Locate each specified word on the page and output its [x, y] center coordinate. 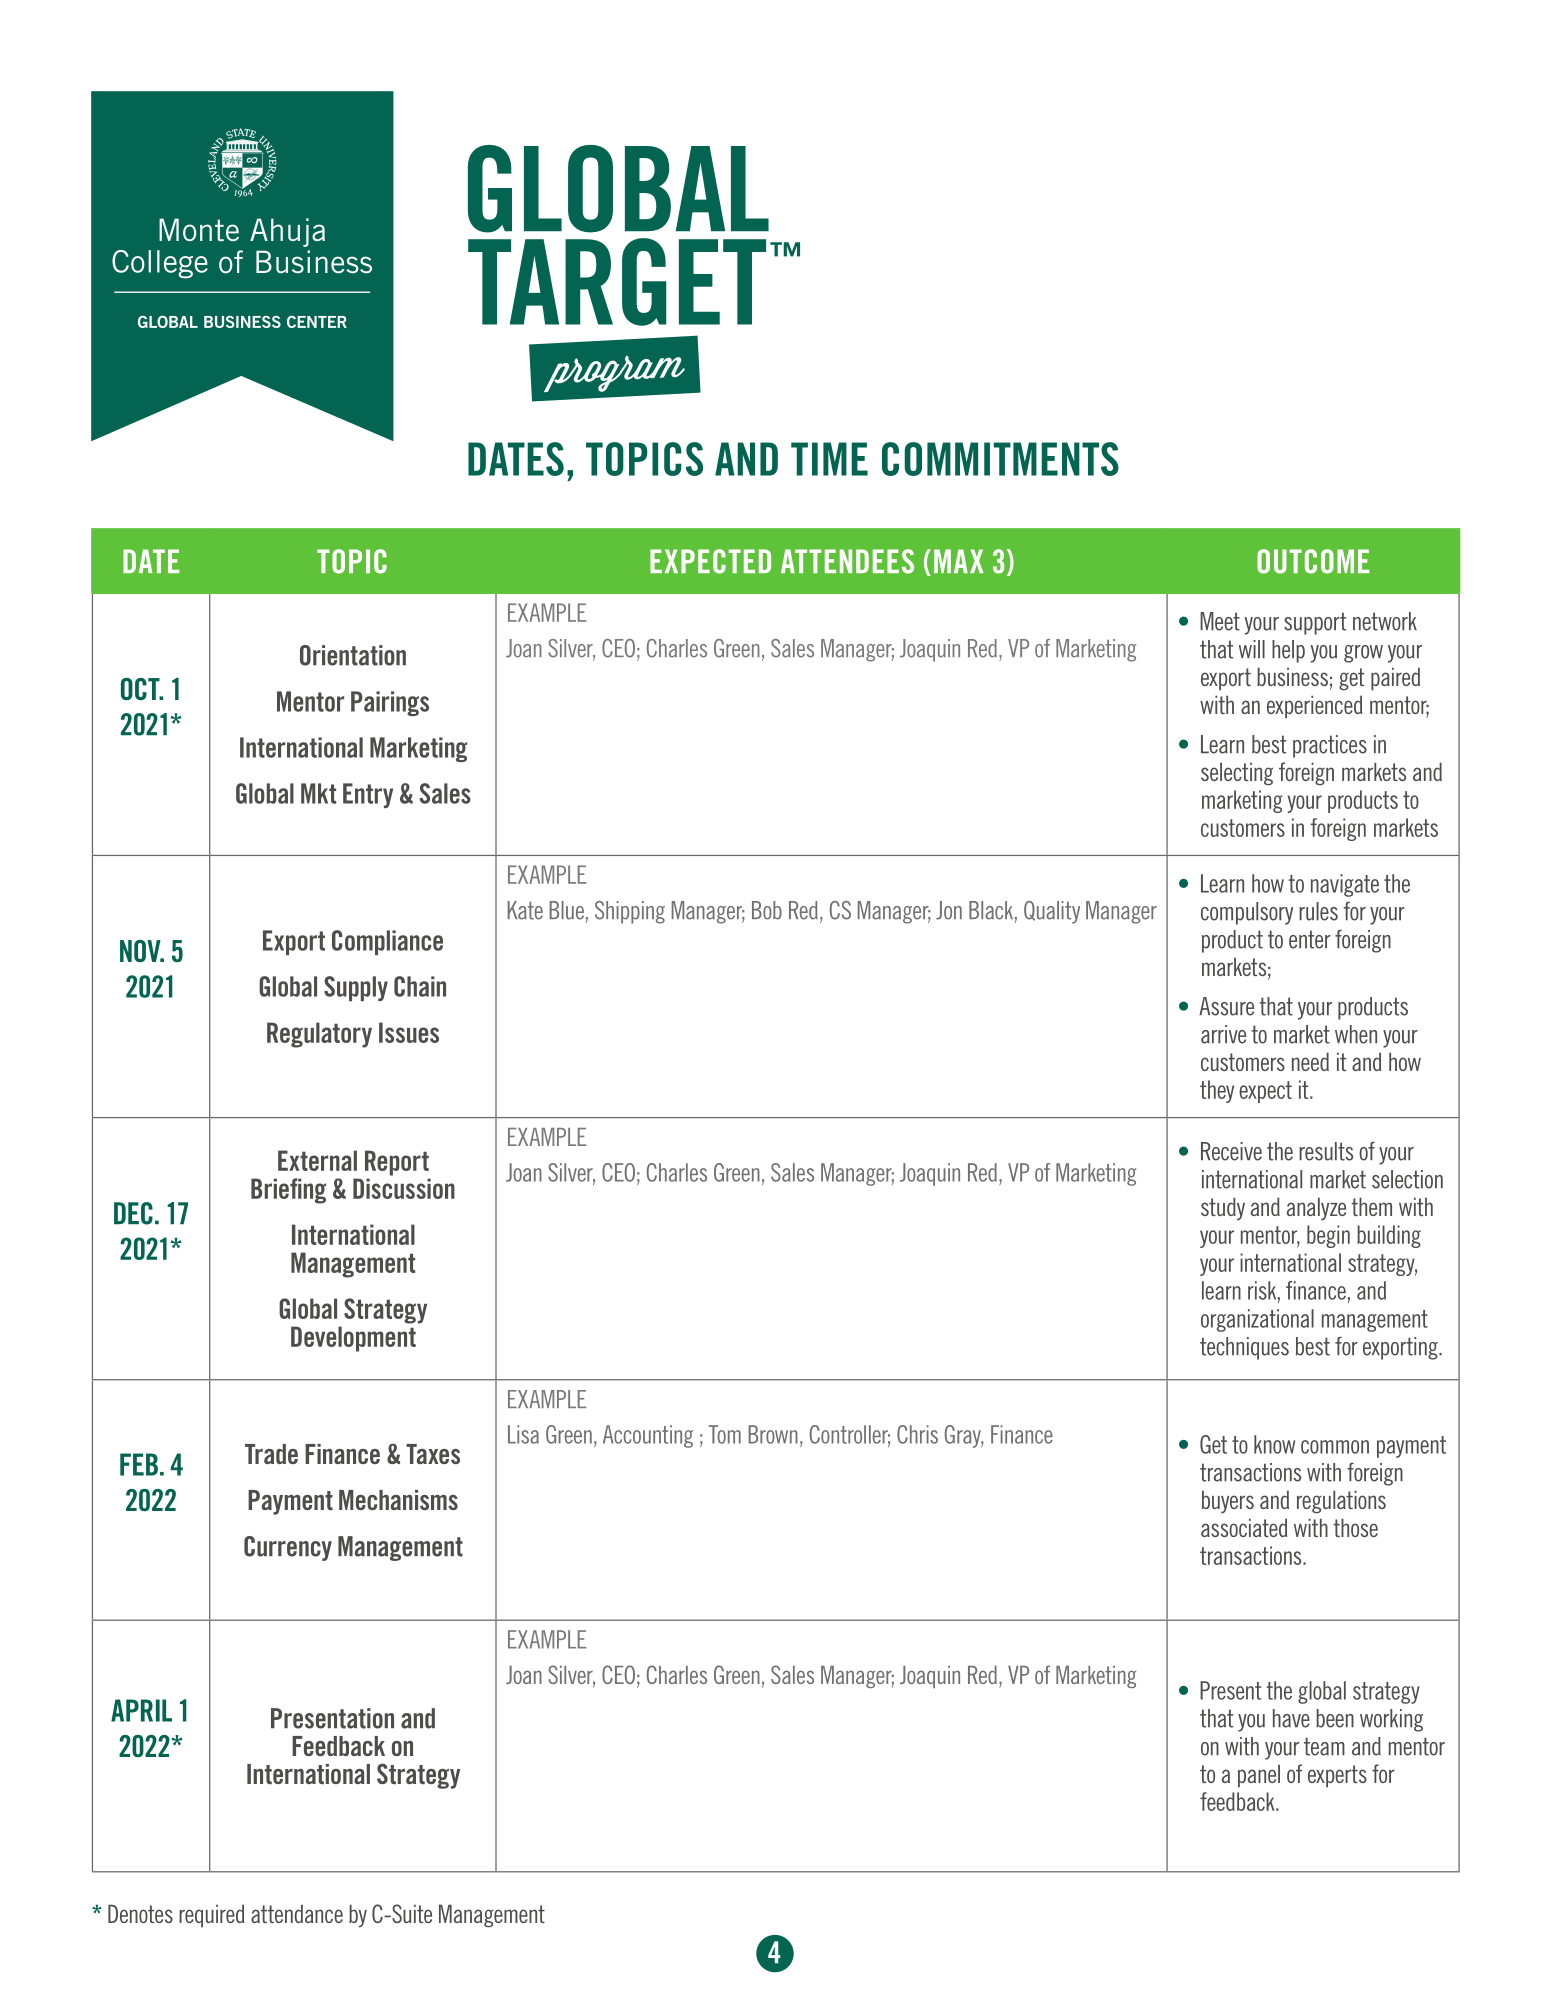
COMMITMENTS [1000, 459]
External [317, 1160]
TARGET [617, 282]
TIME [829, 459]
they [1217, 1091]
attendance [297, 1913]
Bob [767, 910]
